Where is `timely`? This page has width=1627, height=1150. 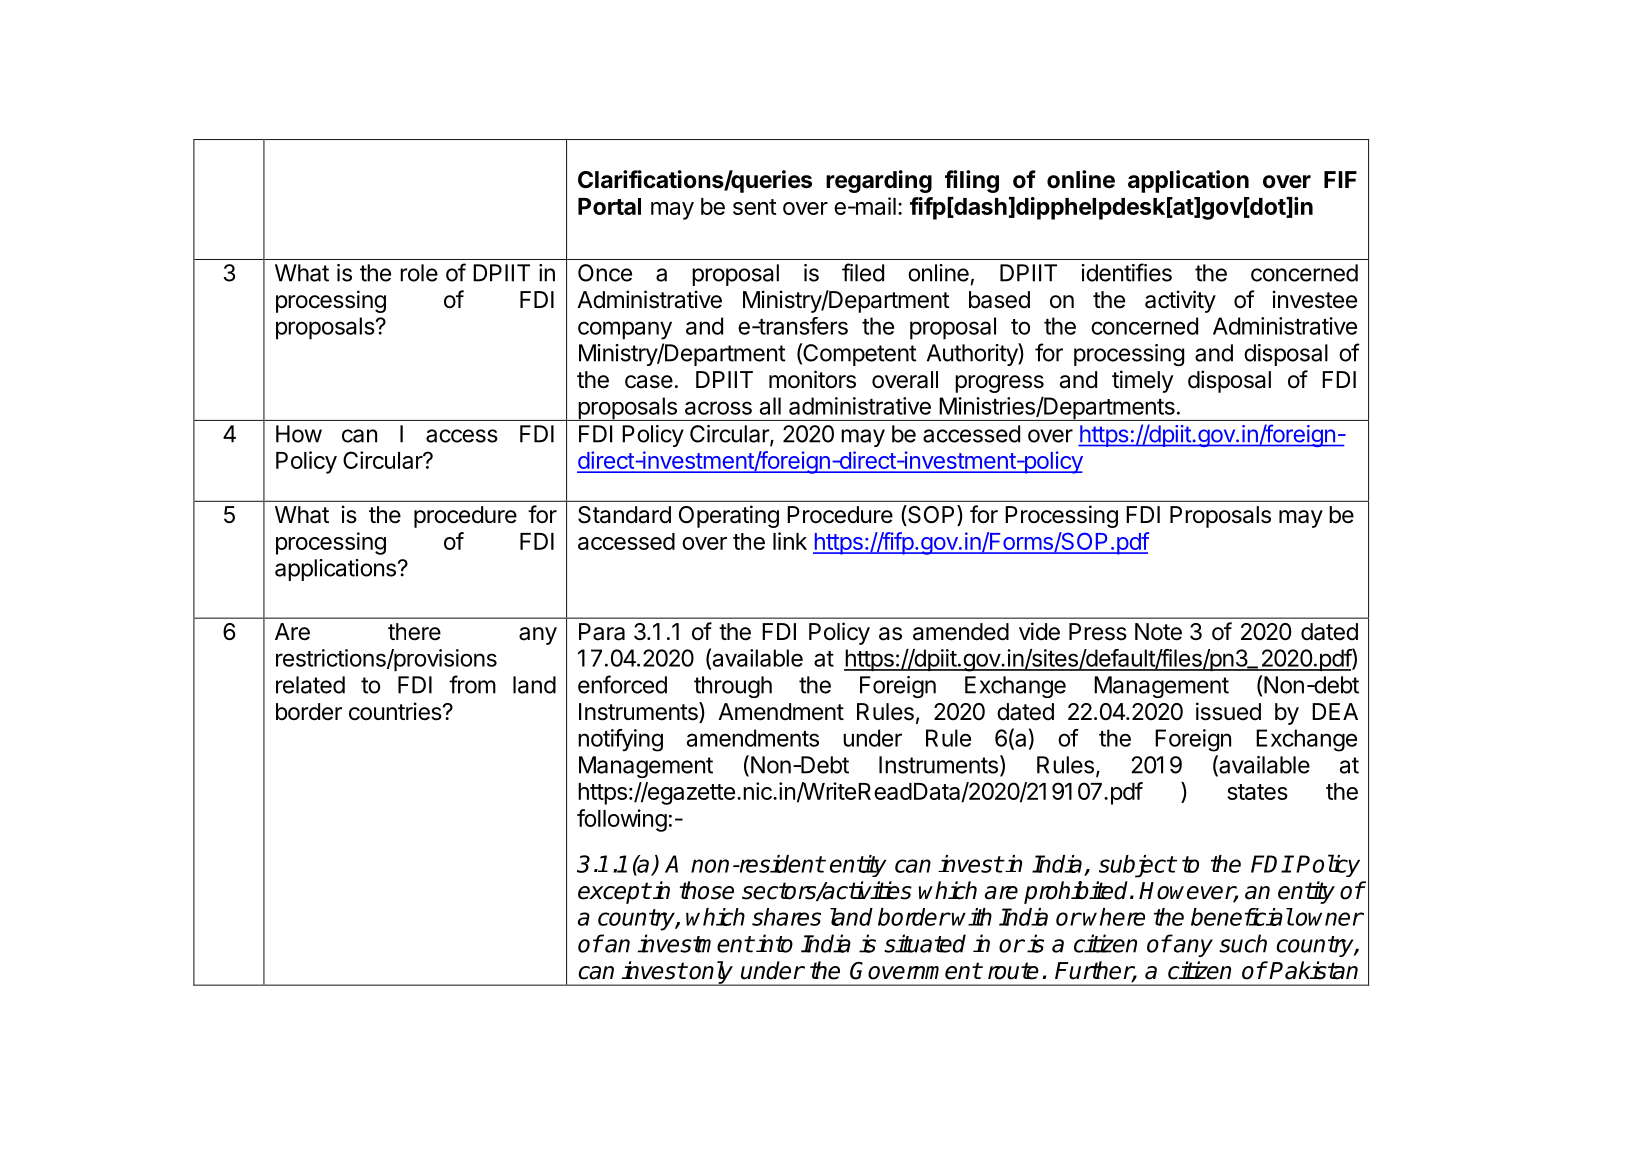 timely is located at coordinates (1143, 381).
